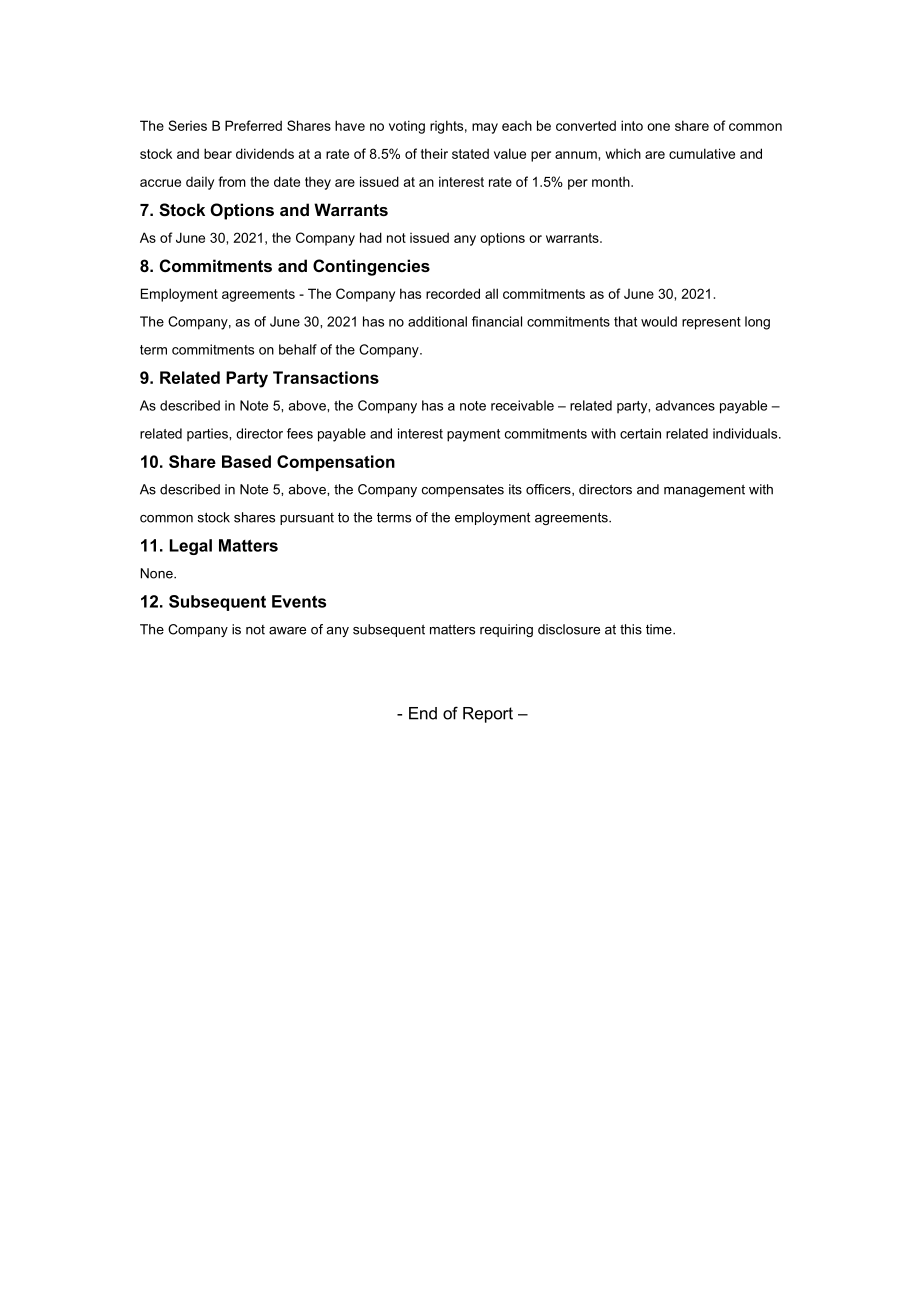  What do you see at coordinates (702, 153) in the screenshot?
I see `cumulative` at bounding box center [702, 153].
